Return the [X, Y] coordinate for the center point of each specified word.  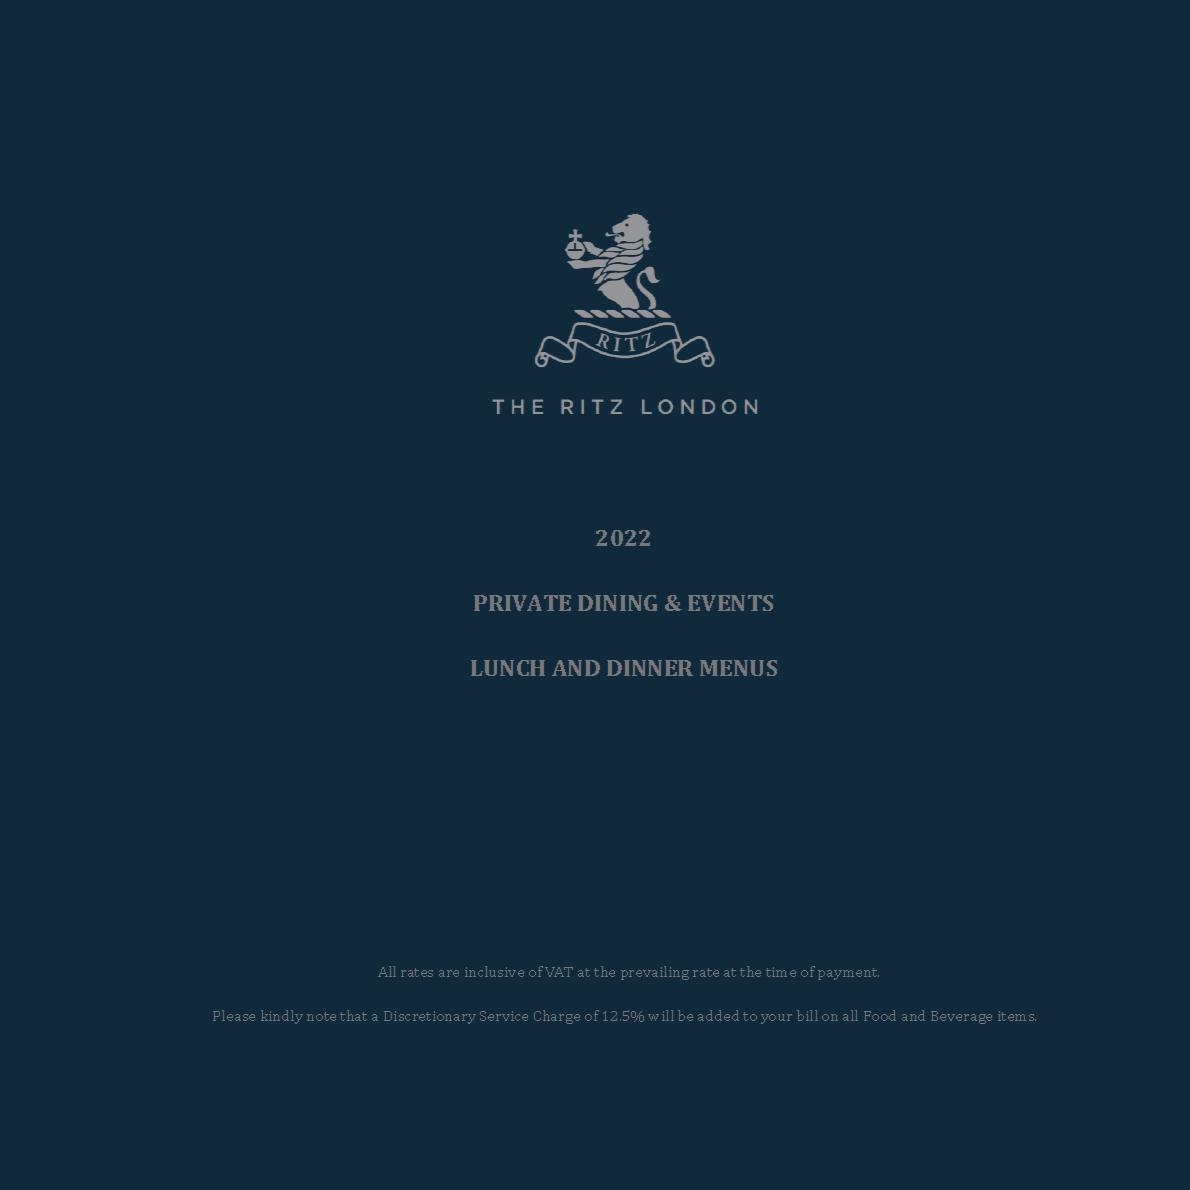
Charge [557, 1017]
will [661, 1015]
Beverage [961, 1017]
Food [880, 1015]
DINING [617, 603]
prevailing [655, 973]
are [449, 973]
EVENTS [730, 603]
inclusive [494, 971]
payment [848, 974]
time [781, 972]
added [718, 1015]
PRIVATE [522, 603]
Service [504, 1016]
